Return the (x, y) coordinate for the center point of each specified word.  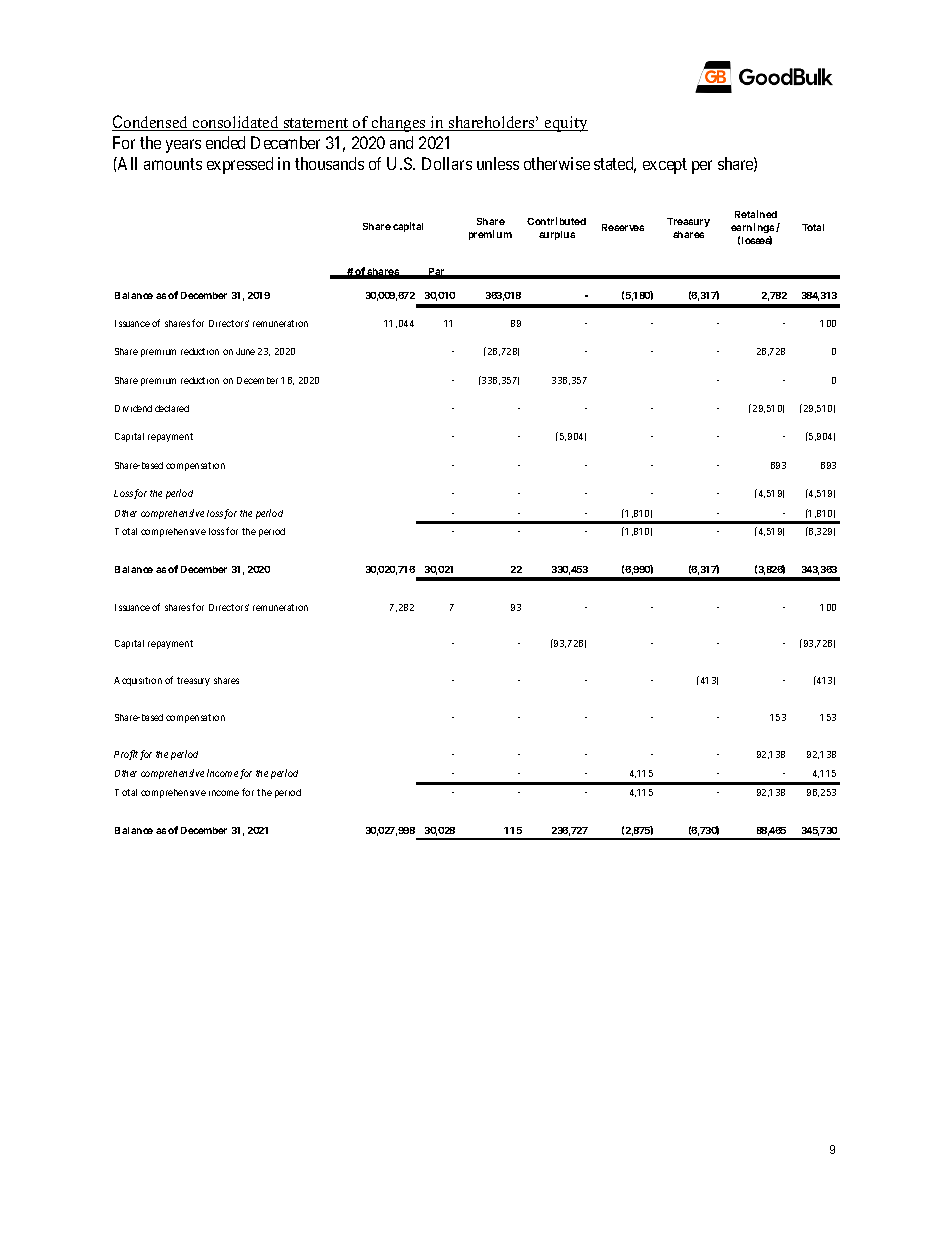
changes (399, 124)
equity (565, 124)
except (665, 166)
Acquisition (138, 681)
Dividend (133, 408)
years (183, 146)
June (245, 351)
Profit (126, 755)
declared (172, 408)
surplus (557, 235)
